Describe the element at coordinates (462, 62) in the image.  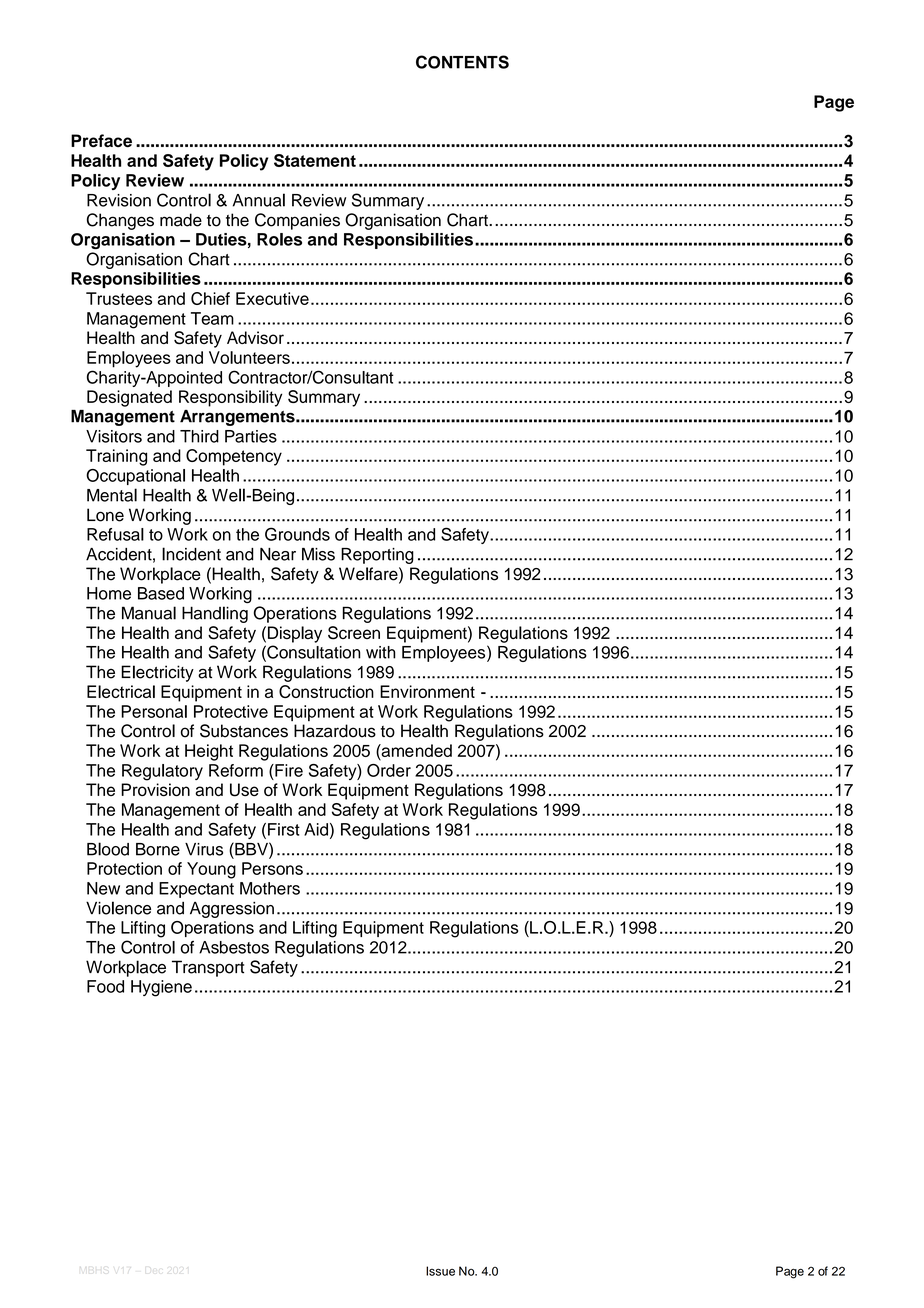
I see `CONTENTS` at that location.
